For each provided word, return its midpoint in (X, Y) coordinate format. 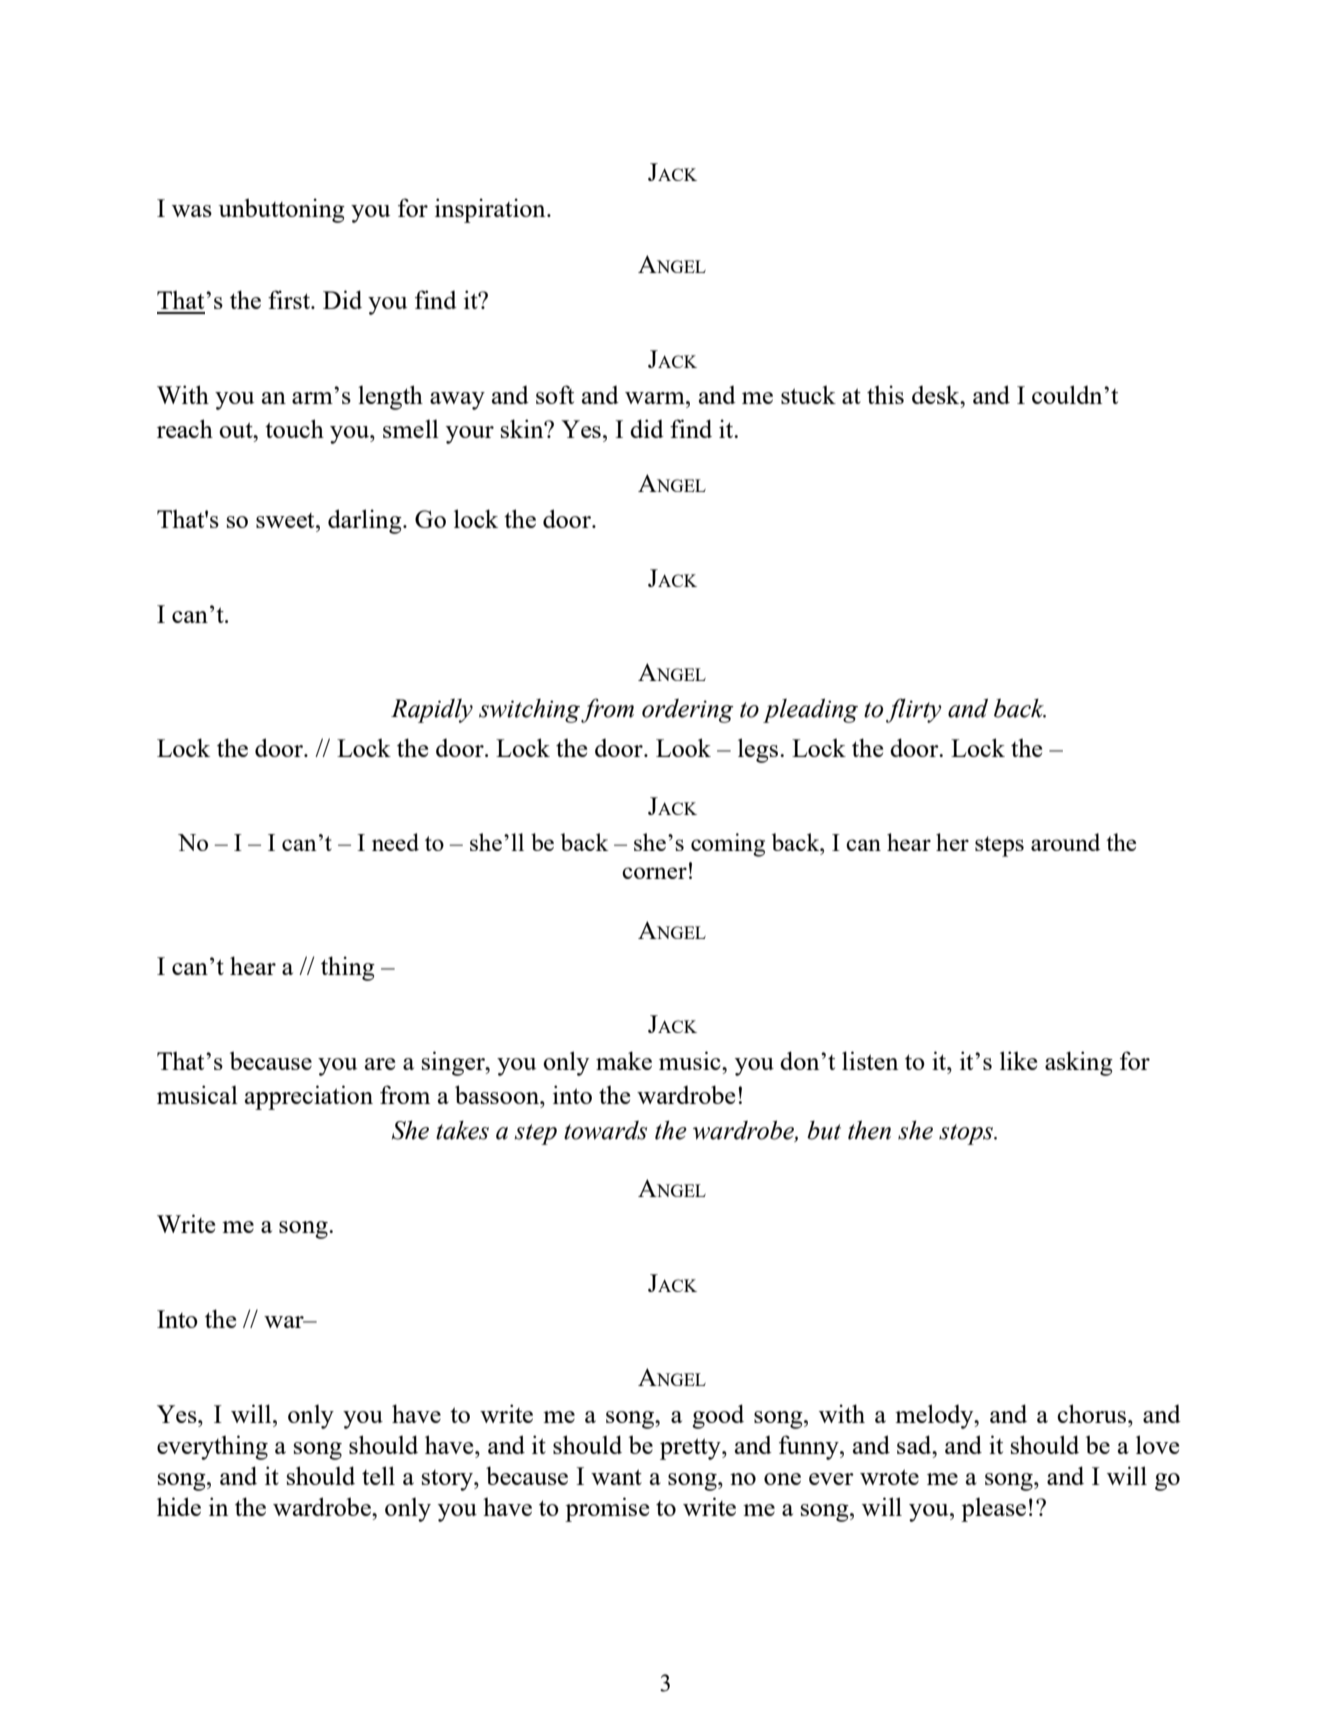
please (993, 1510)
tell (378, 1475)
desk (937, 394)
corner (654, 873)
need (395, 842)
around (1065, 842)
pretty (691, 1449)
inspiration (491, 210)
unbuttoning (281, 210)
